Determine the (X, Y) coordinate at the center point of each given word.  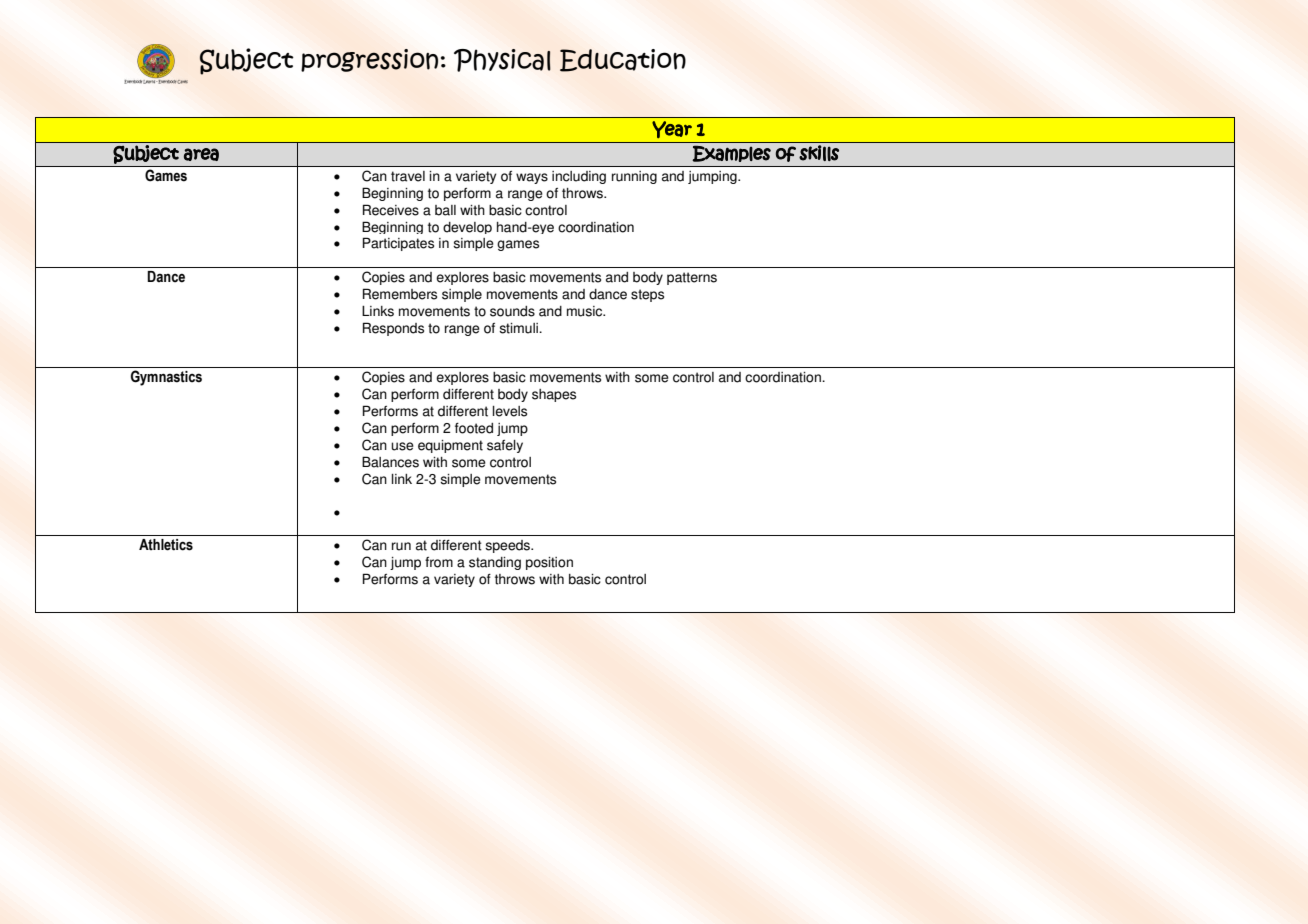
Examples (731, 153)
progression (369, 60)
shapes (554, 395)
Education (623, 60)
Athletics (166, 545)
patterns (692, 278)
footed (474, 428)
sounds (512, 311)
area (201, 154)
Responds (393, 329)
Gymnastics (166, 378)
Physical (502, 60)
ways (532, 178)
